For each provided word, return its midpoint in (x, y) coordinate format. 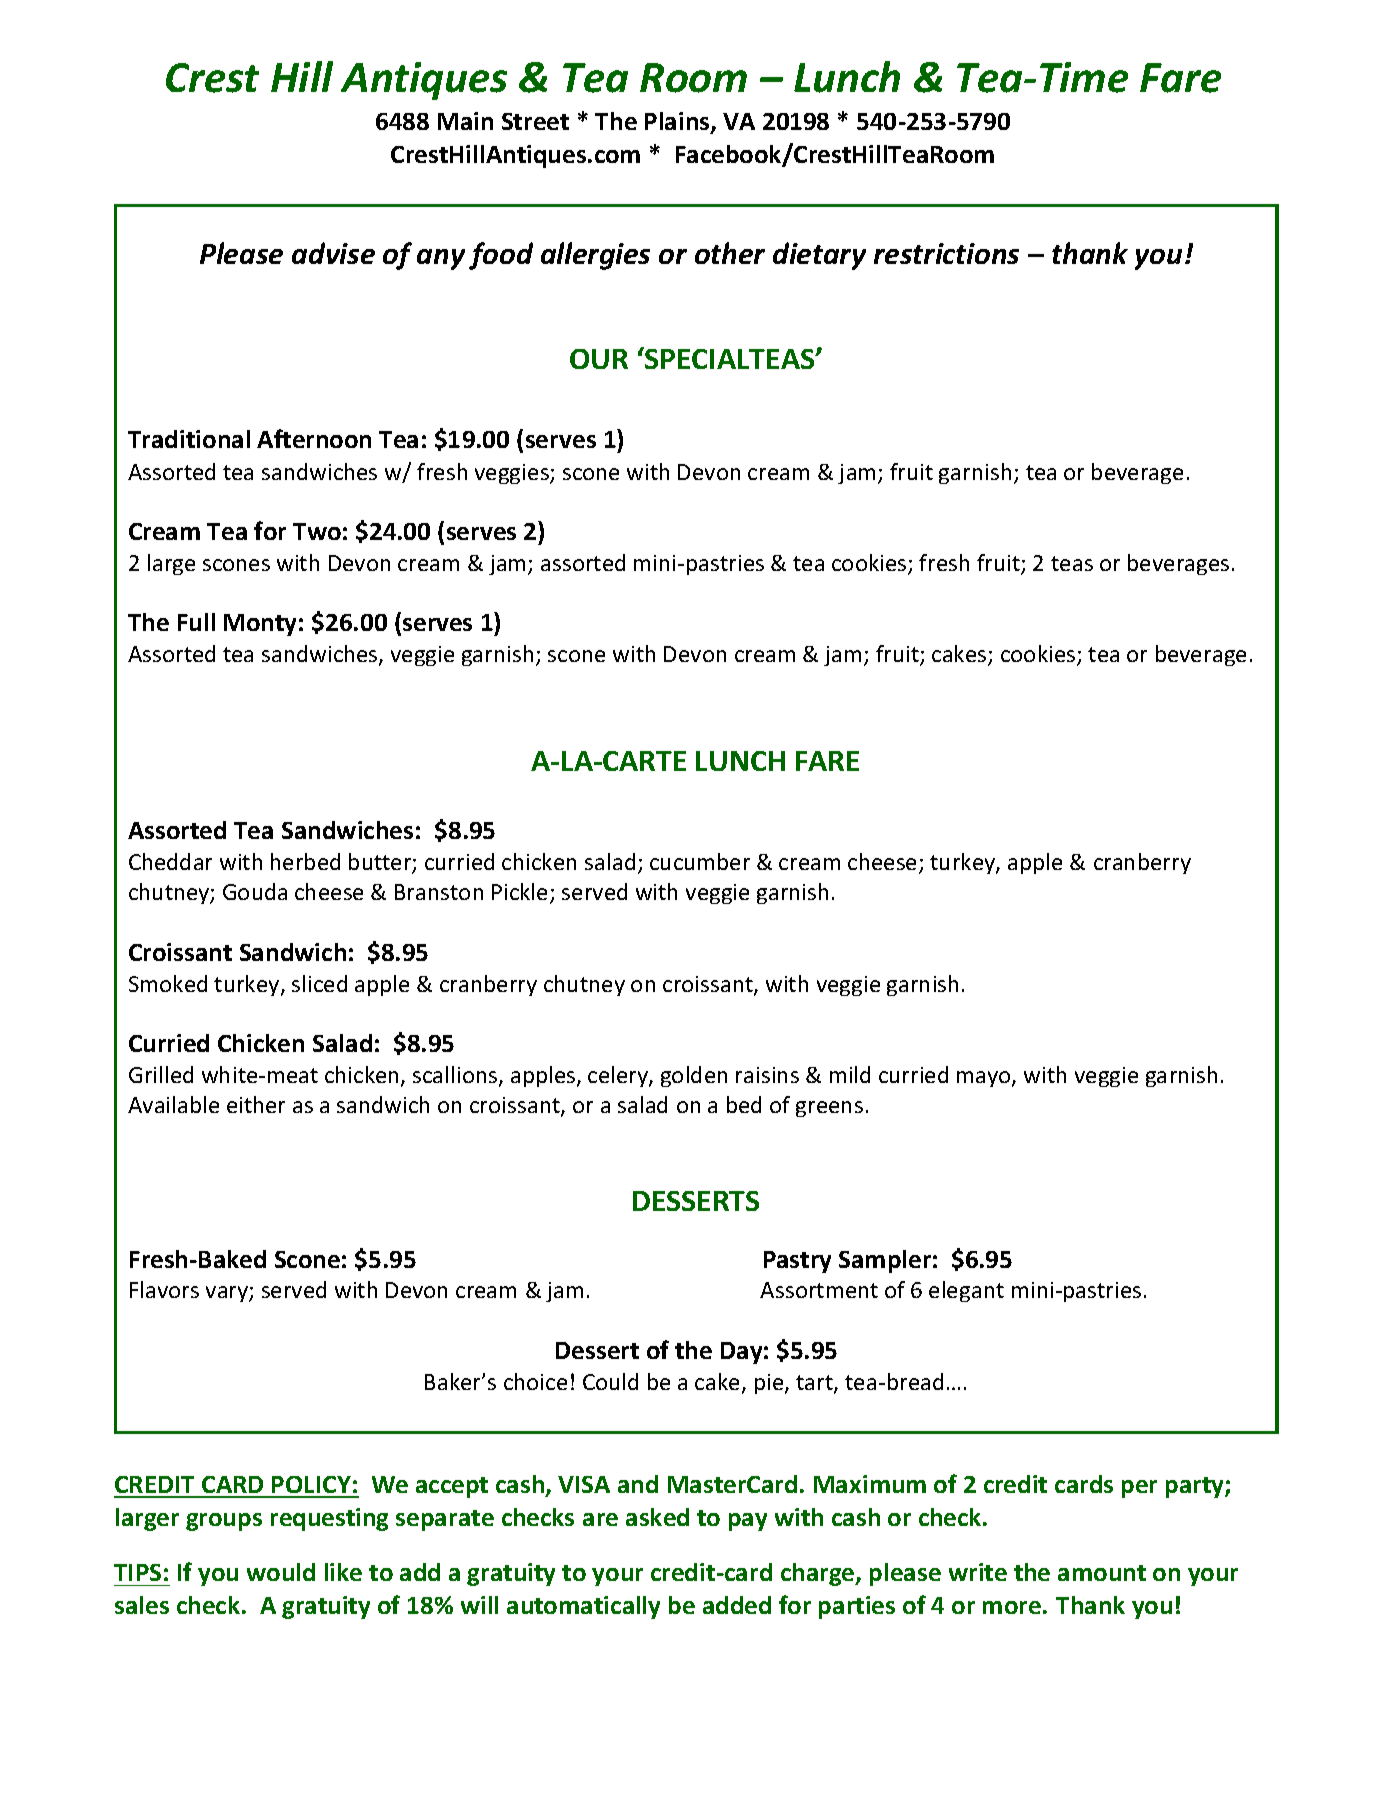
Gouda (255, 891)
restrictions (946, 253)
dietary (819, 256)
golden (694, 1076)
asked (657, 1517)
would (281, 1572)
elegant (966, 1291)
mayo (985, 1079)
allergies (595, 256)
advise (333, 253)
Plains (678, 122)
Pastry (797, 1262)
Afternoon (314, 438)
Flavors (164, 1289)
